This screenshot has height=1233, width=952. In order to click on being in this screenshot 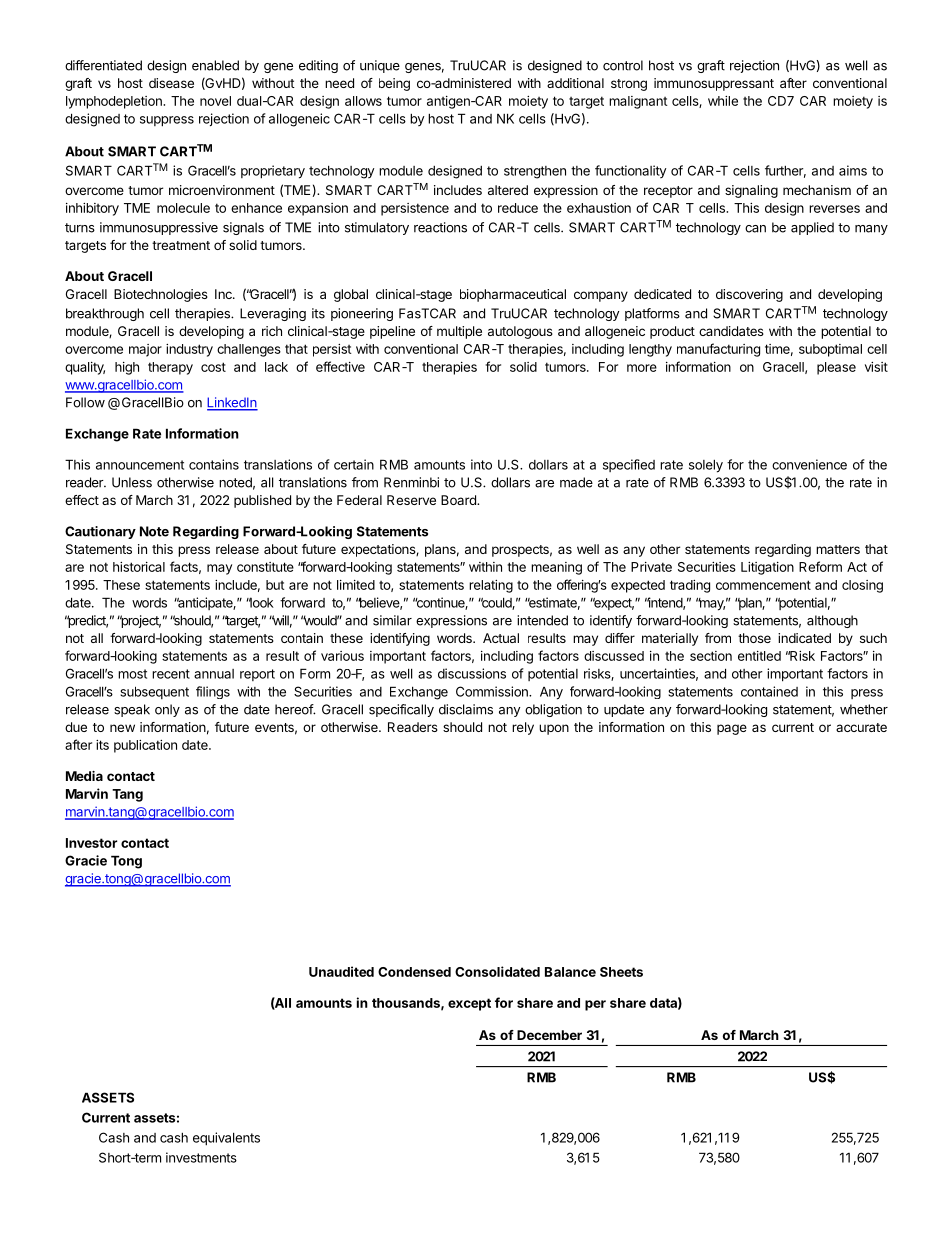, I will do `click(394, 84)`.
